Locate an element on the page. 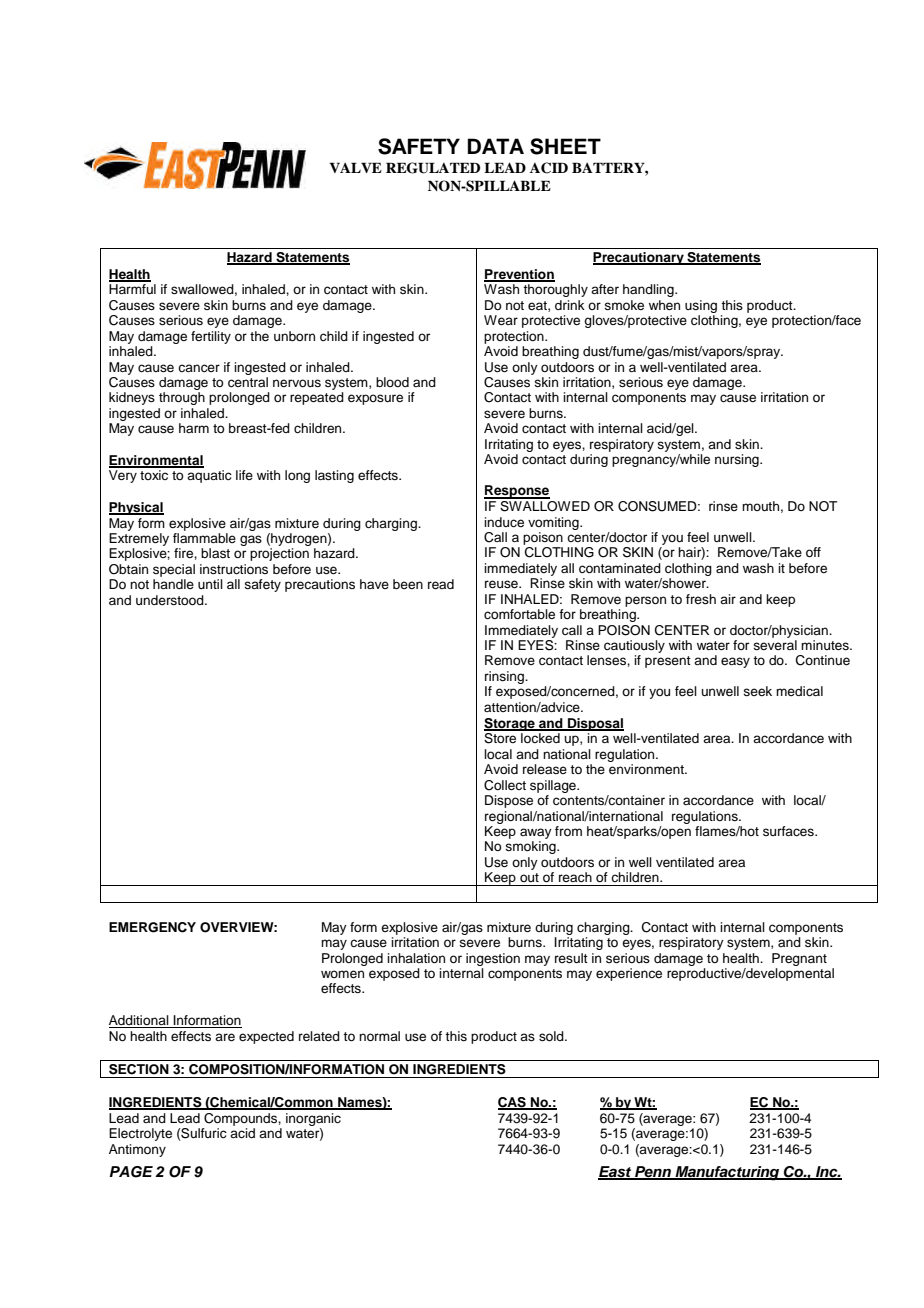  Electrolyte is located at coordinates (140, 1134).
